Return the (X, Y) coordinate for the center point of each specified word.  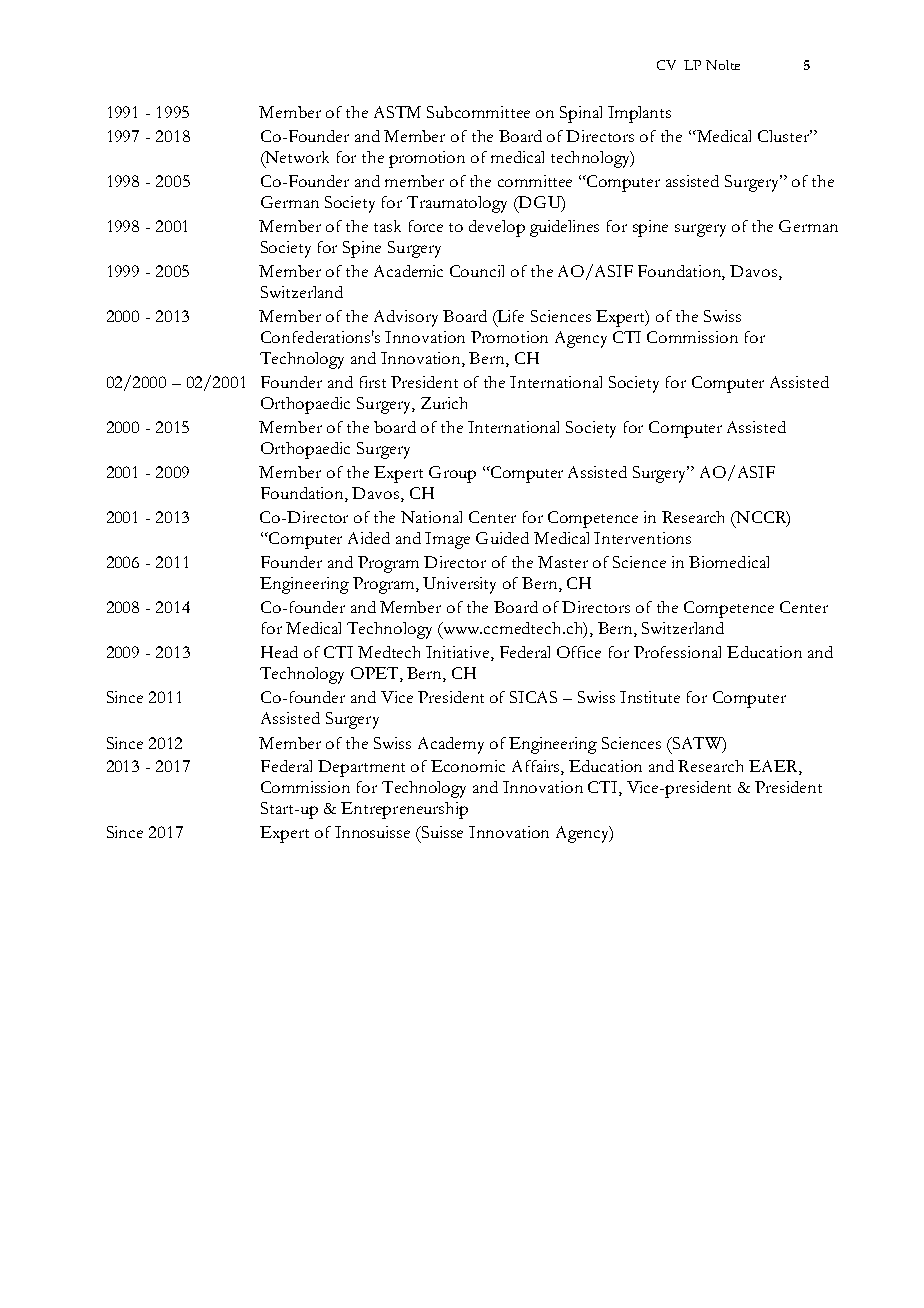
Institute (650, 697)
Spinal (581, 114)
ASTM (397, 112)
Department (361, 768)
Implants (639, 114)
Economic (468, 766)
